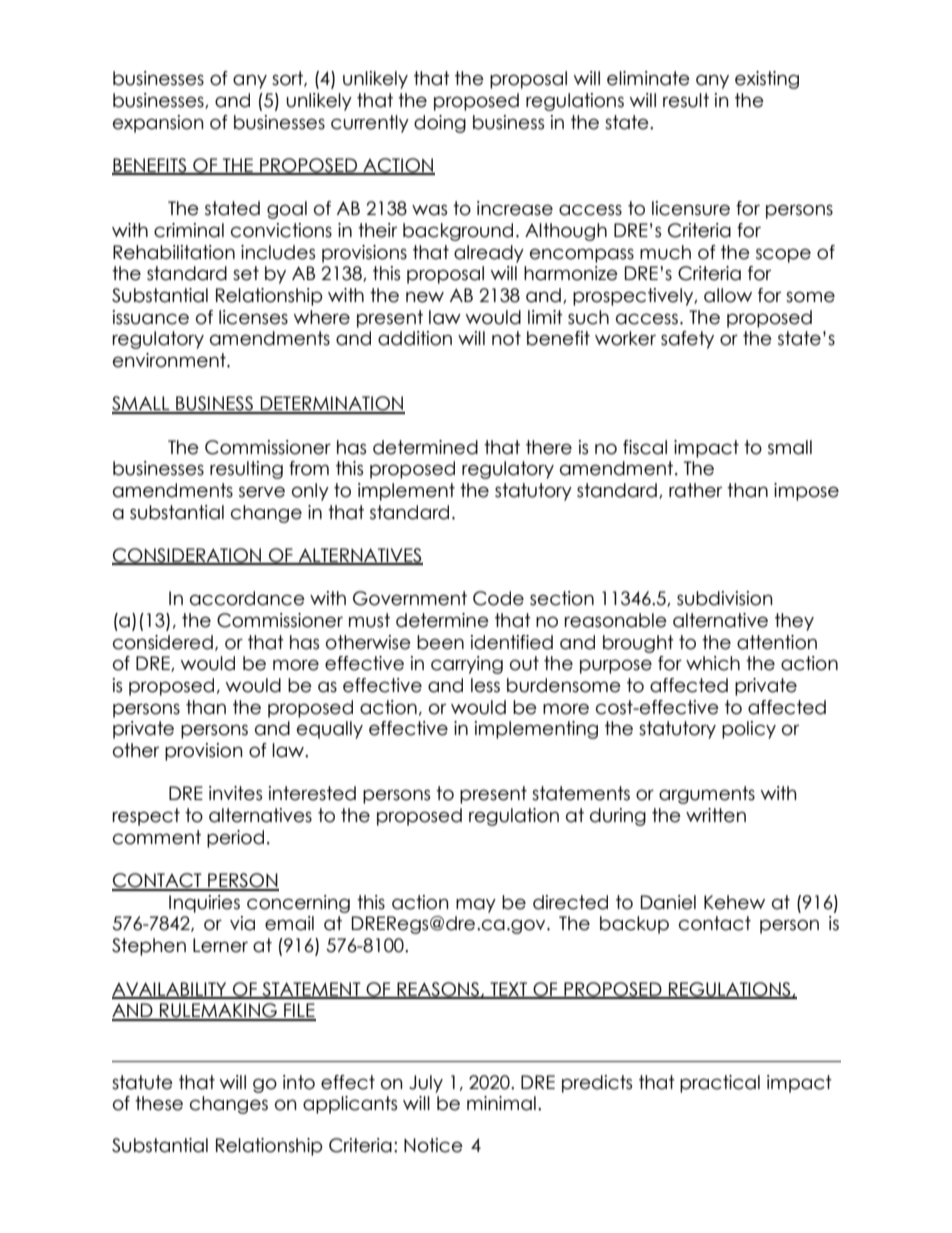  What do you see at coordinates (767, 80) in the image?
I see `existing` at bounding box center [767, 80].
